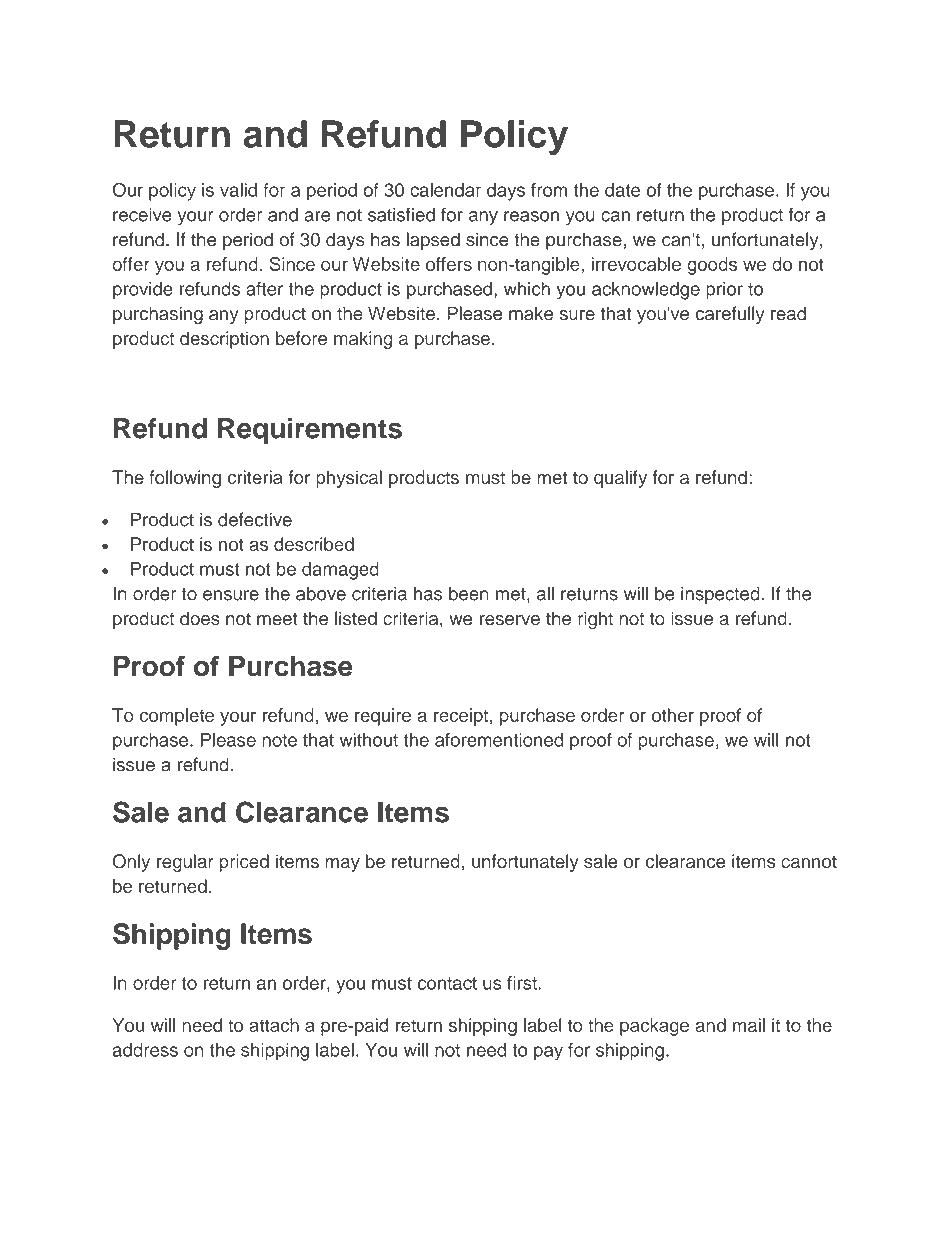 Image resolution: width=952 pixels, height=1233 pixels. I want to click on physical, so click(349, 479).
